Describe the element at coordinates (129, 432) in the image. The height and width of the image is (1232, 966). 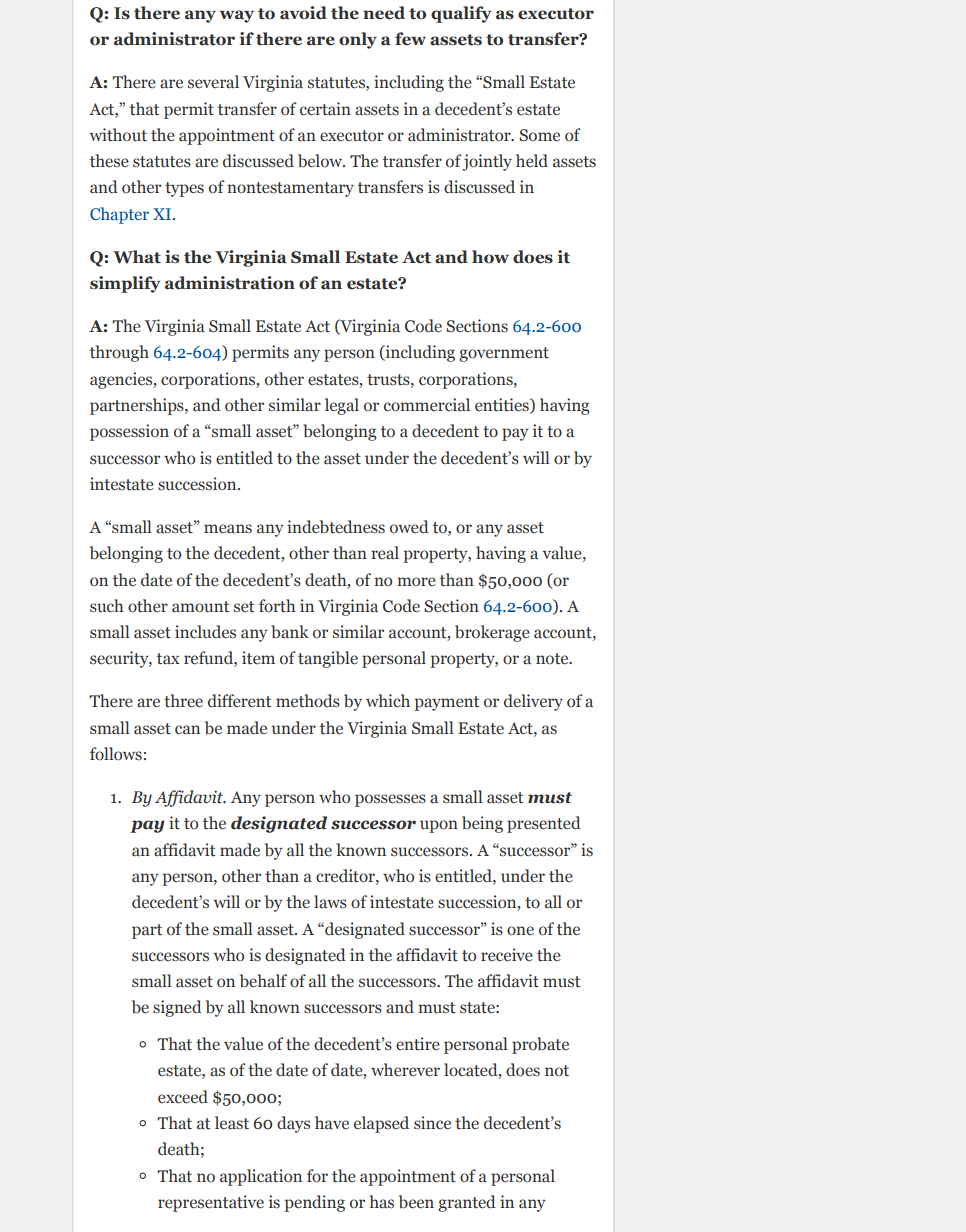
I see `possession` at that location.
